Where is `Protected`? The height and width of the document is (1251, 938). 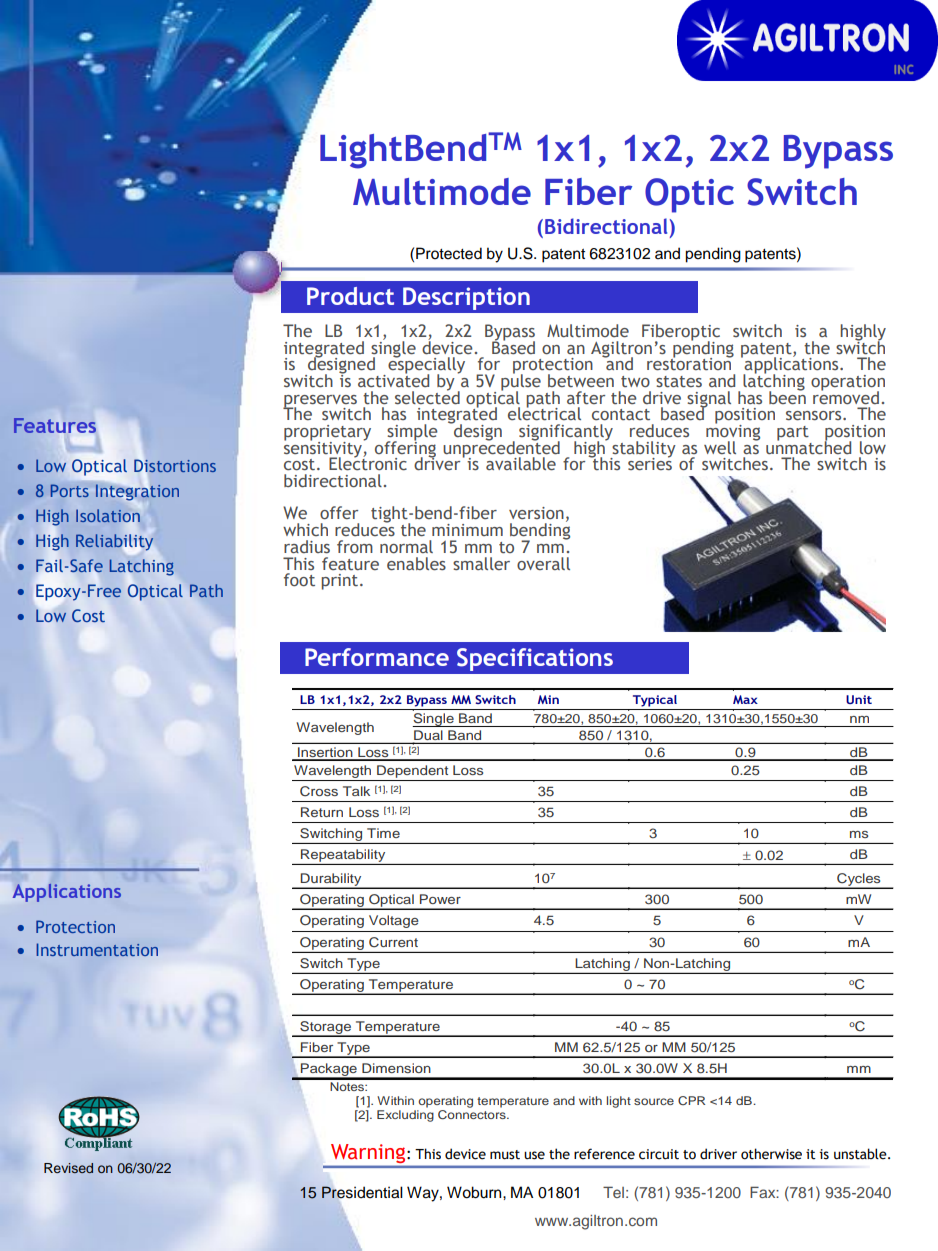 Protected is located at coordinates (449, 253).
